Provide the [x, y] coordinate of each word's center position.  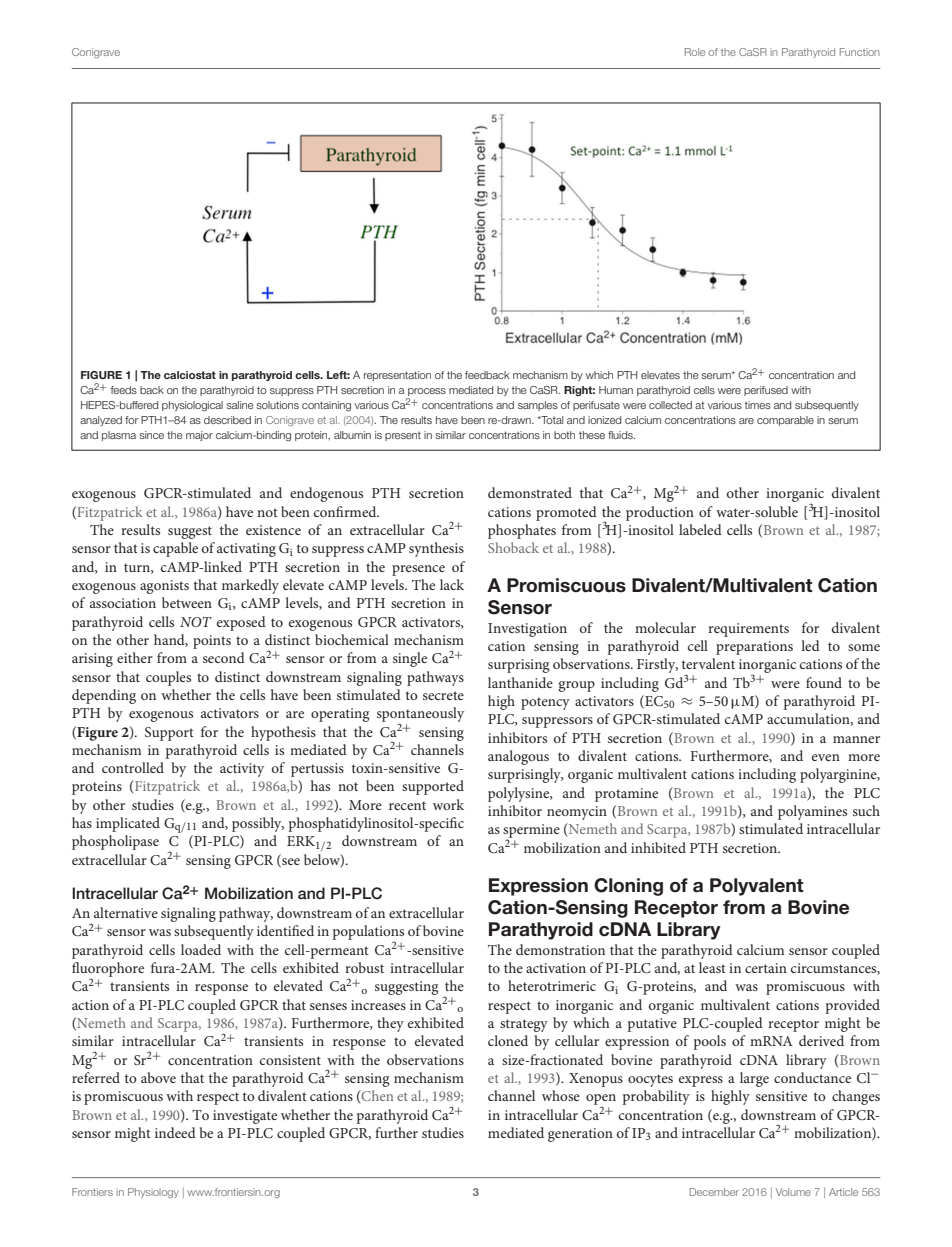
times [758, 405]
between [187, 602]
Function [860, 52]
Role [695, 52]
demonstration [560, 949]
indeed [175, 1132]
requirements [748, 630]
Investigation [527, 630]
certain [766, 968]
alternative [126, 912]
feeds [124, 390]
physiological [192, 406]
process [426, 393]
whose [561, 1095]
